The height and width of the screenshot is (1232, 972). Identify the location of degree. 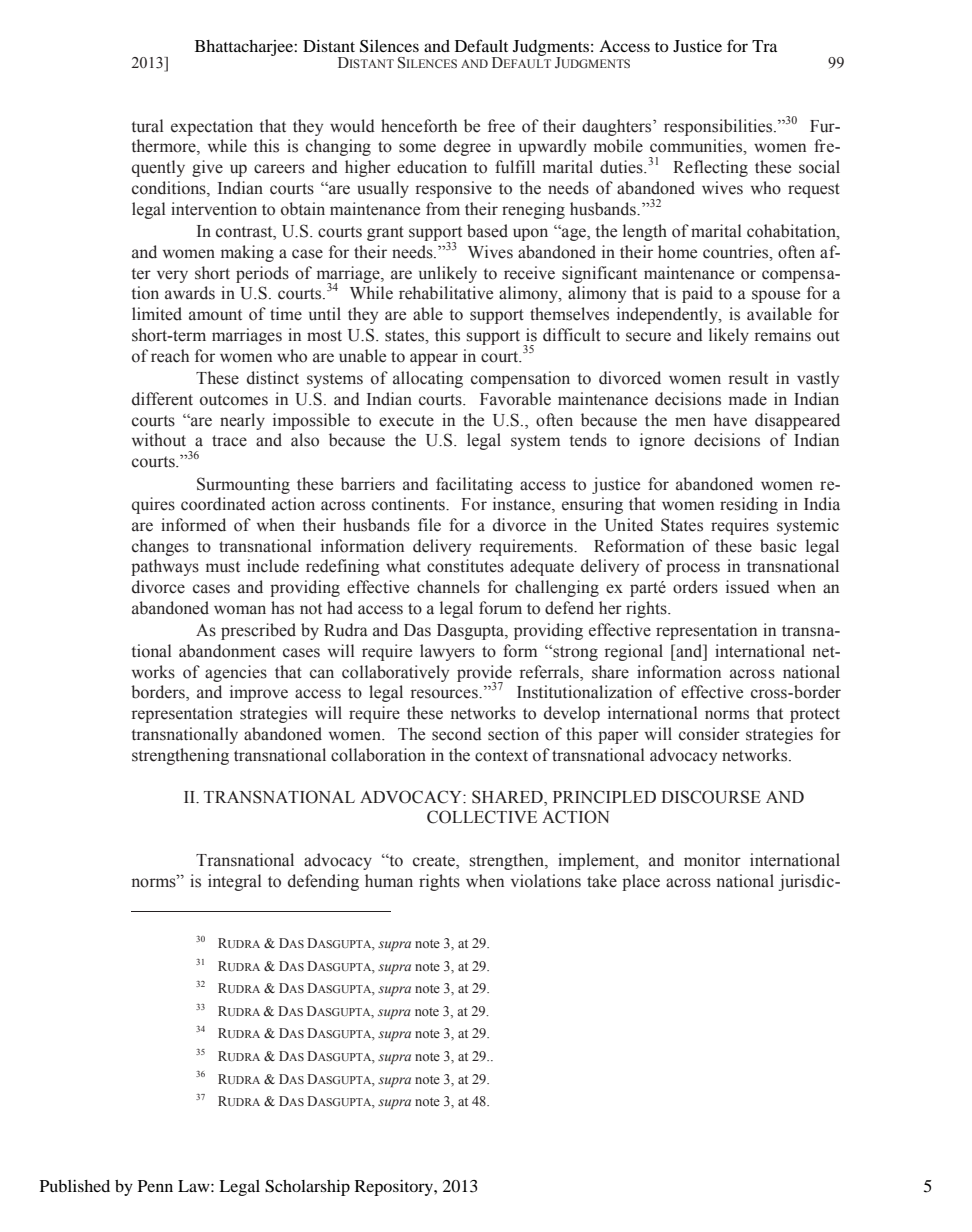
(467, 147).
